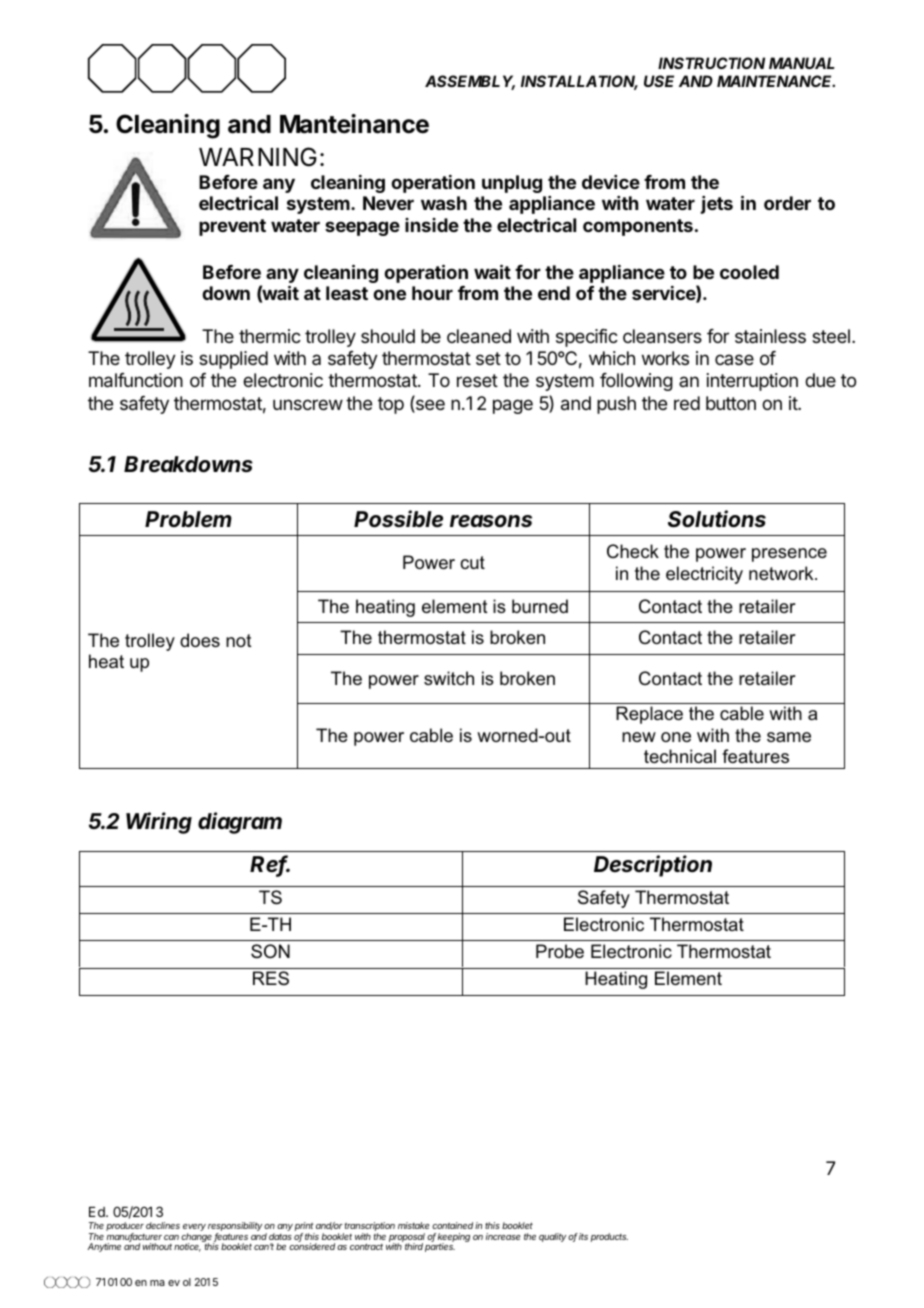 Image resolution: width=924 pixels, height=1308 pixels. Describe the element at coordinates (270, 865) in the screenshot. I see `Ref` at that location.
